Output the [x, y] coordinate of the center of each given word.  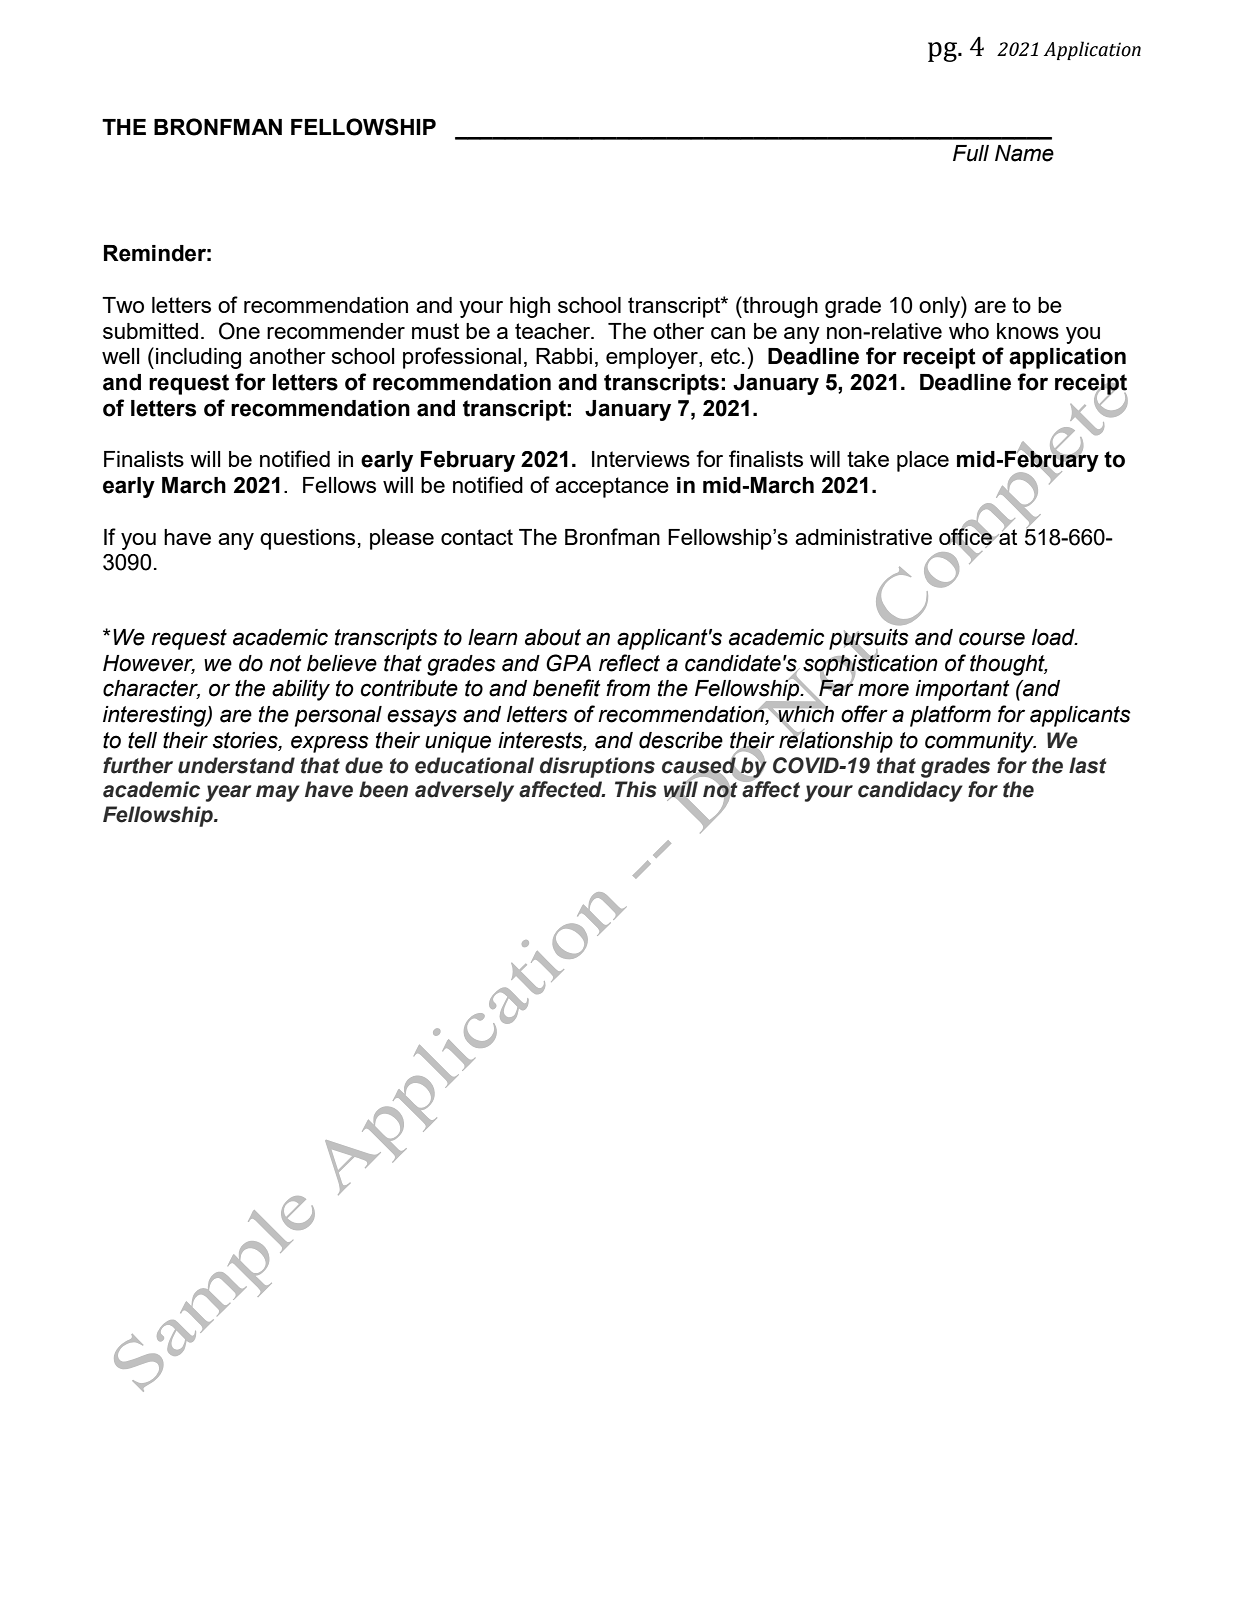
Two [123, 305]
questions [307, 539]
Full [971, 153]
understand [236, 765]
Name [1024, 153]
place [923, 461]
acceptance [612, 487]
